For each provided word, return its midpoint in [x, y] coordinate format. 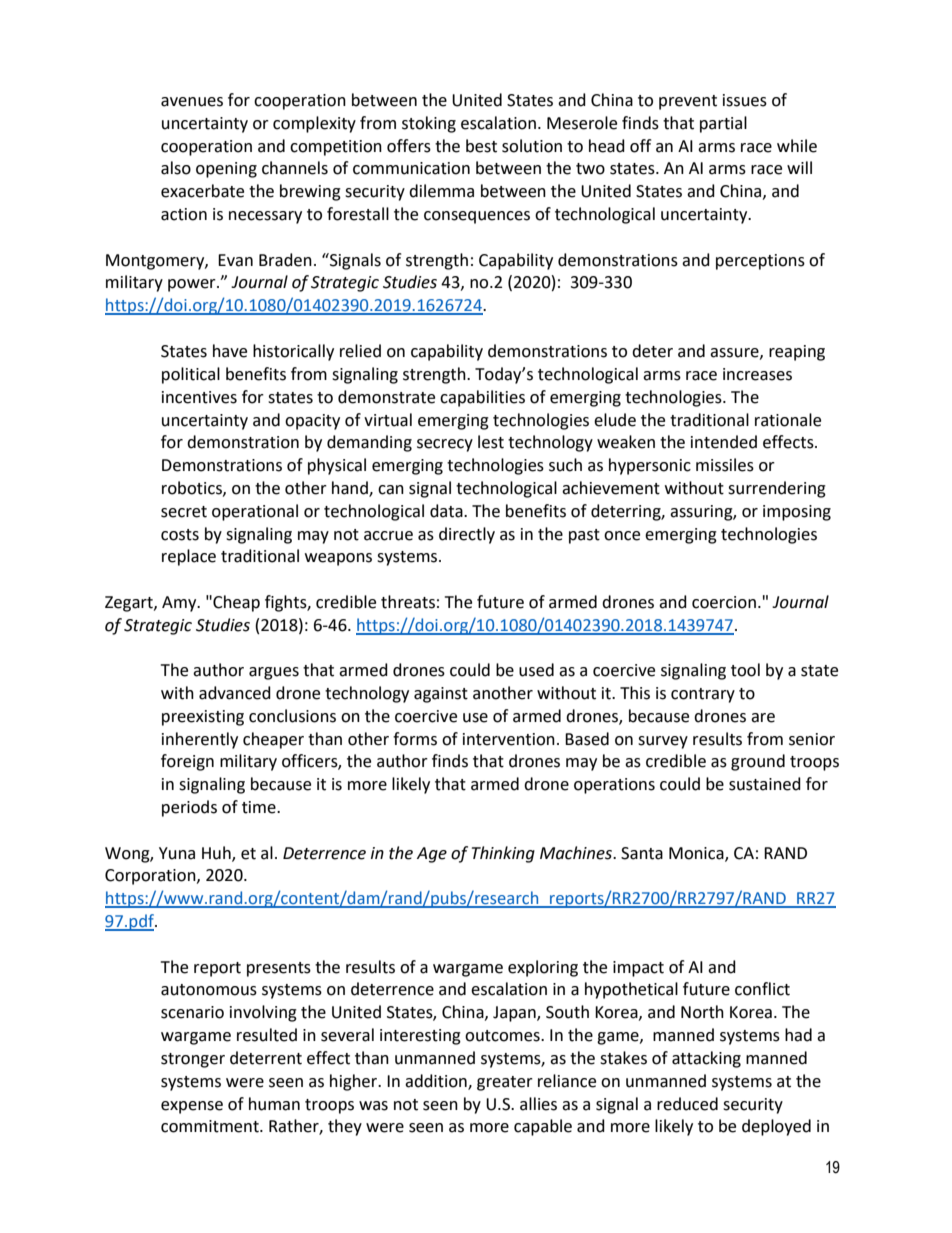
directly [467, 535]
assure [735, 353]
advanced [235, 693]
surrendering [777, 489]
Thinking [503, 854]
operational [255, 512]
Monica [697, 854]
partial [723, 124]
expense [192, 1107]
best [481, 146]
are [763, 718]
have [230, 351]
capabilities [482, 398]
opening [226, 170]
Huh [217, 853]
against [441, 695]
